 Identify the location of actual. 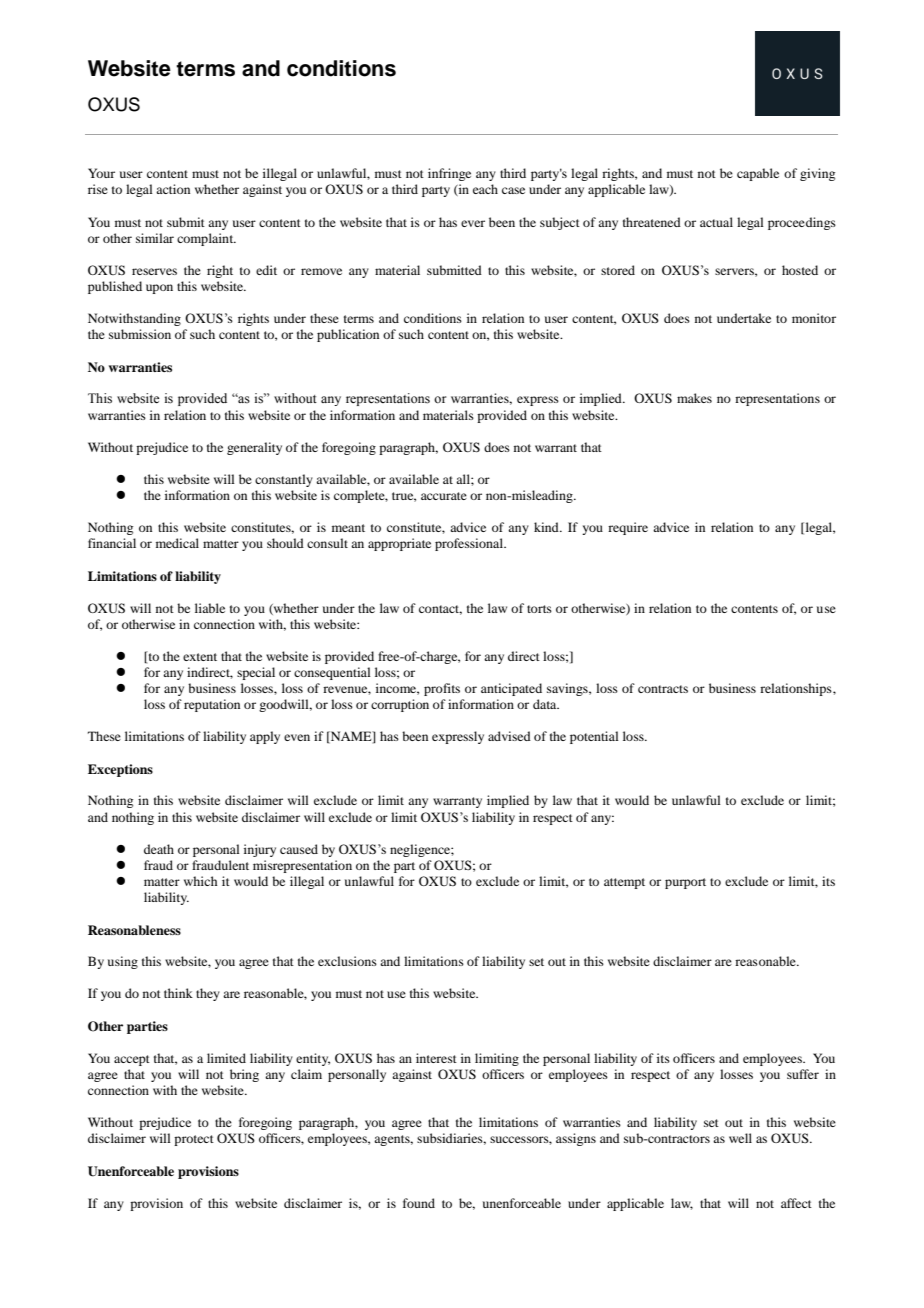
(716, 222).
